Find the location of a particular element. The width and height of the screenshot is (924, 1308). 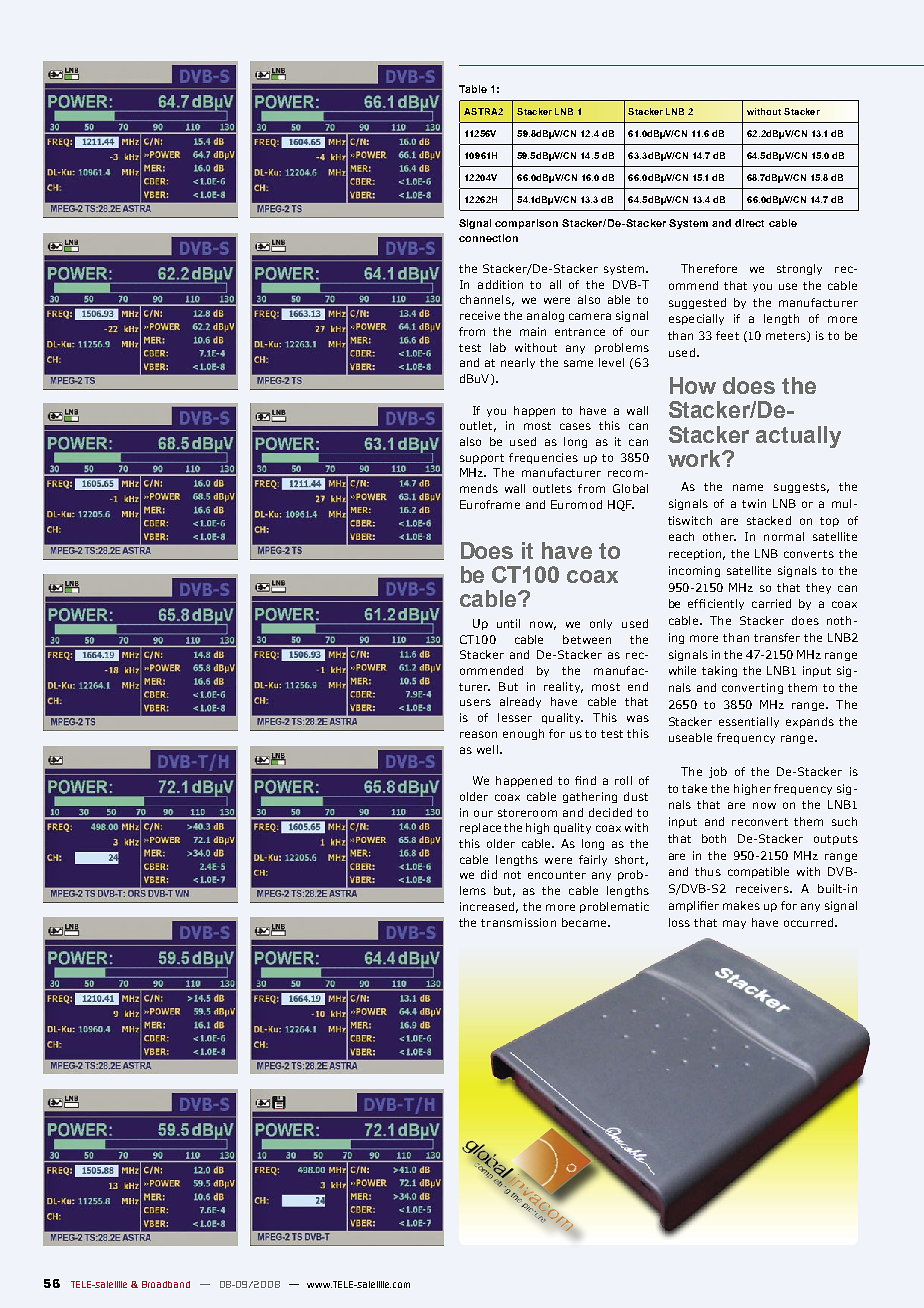

addition is located at coordinates (500, 284).
